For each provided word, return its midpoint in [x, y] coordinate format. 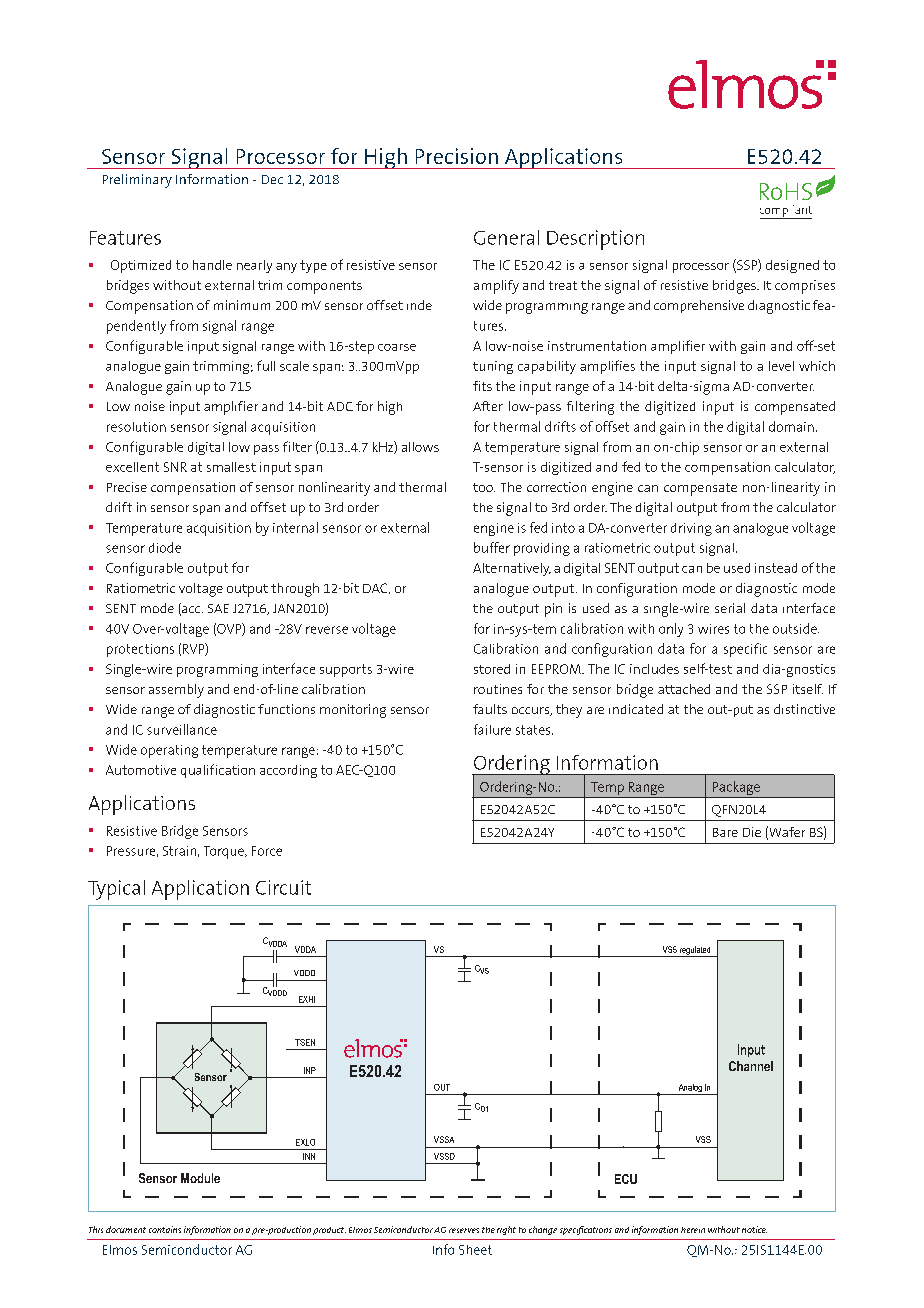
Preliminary [137, 181]
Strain [179, 851]
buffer [492, 547]
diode [165, 547]
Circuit [283, 887]
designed [792, 266]
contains [165, 1229]
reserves [464, 1230]
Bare [725, 832]
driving [691, 529]
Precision [457, 156]
